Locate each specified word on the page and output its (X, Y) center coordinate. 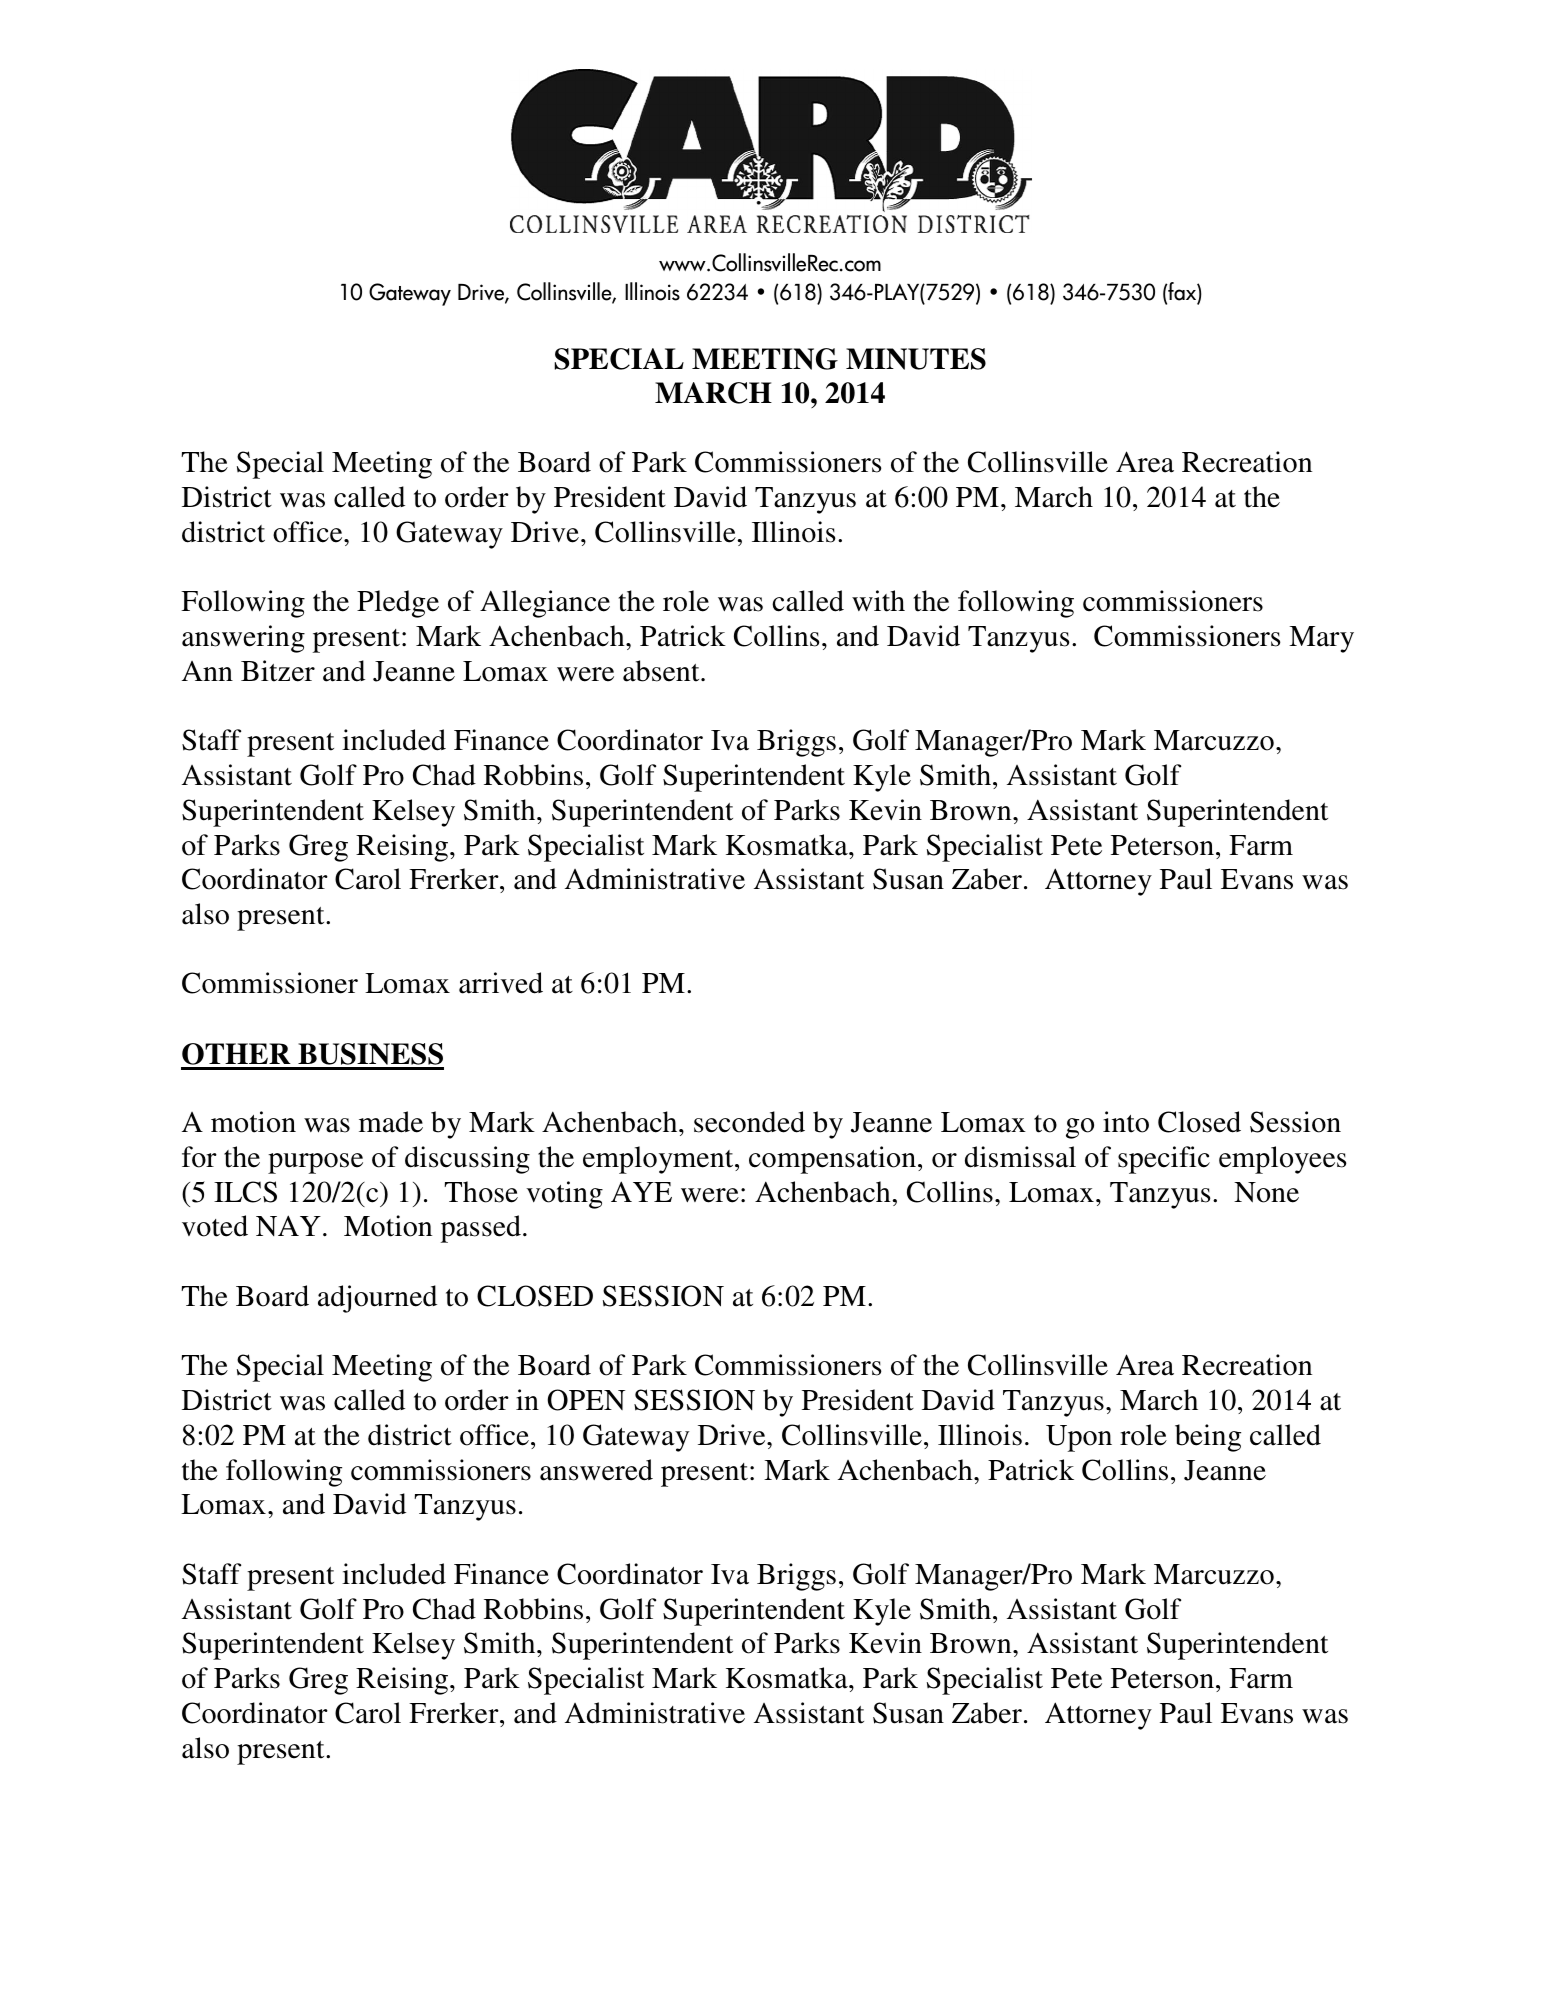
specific (1164, 1160)
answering (243, 639)
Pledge (398, 604)
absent (662, 671)
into (1126, 1122)
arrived (501, 983)
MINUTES (916, 359)
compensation (832, 1160)
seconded (749, 1122)
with (878, 601)
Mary (1321, 639)
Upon (1079, 1438)
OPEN (586, 1400)
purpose (315, 1163)
